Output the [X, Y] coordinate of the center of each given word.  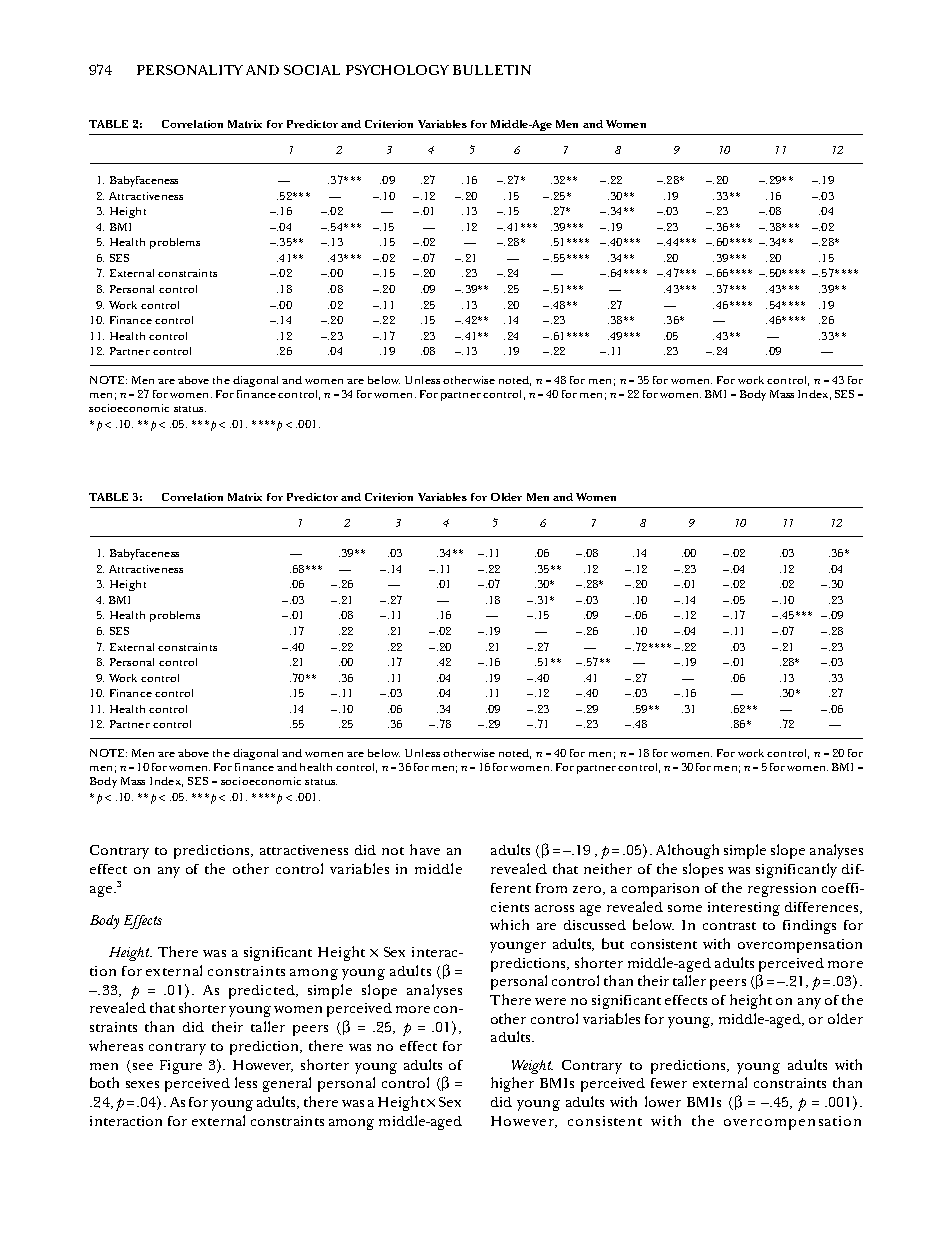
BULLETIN [492, 70]
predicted [263, 992]
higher [512, 1084]
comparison [660, 890]
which [509, 924]
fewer [669, 1083]
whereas [116, 1045]
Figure [181, 1067]
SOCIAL [312, 70]
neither [608, 868]
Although [687, 851]
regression [782, 890]
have [425, 849]
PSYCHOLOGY [397, 70]
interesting [744, 909]
